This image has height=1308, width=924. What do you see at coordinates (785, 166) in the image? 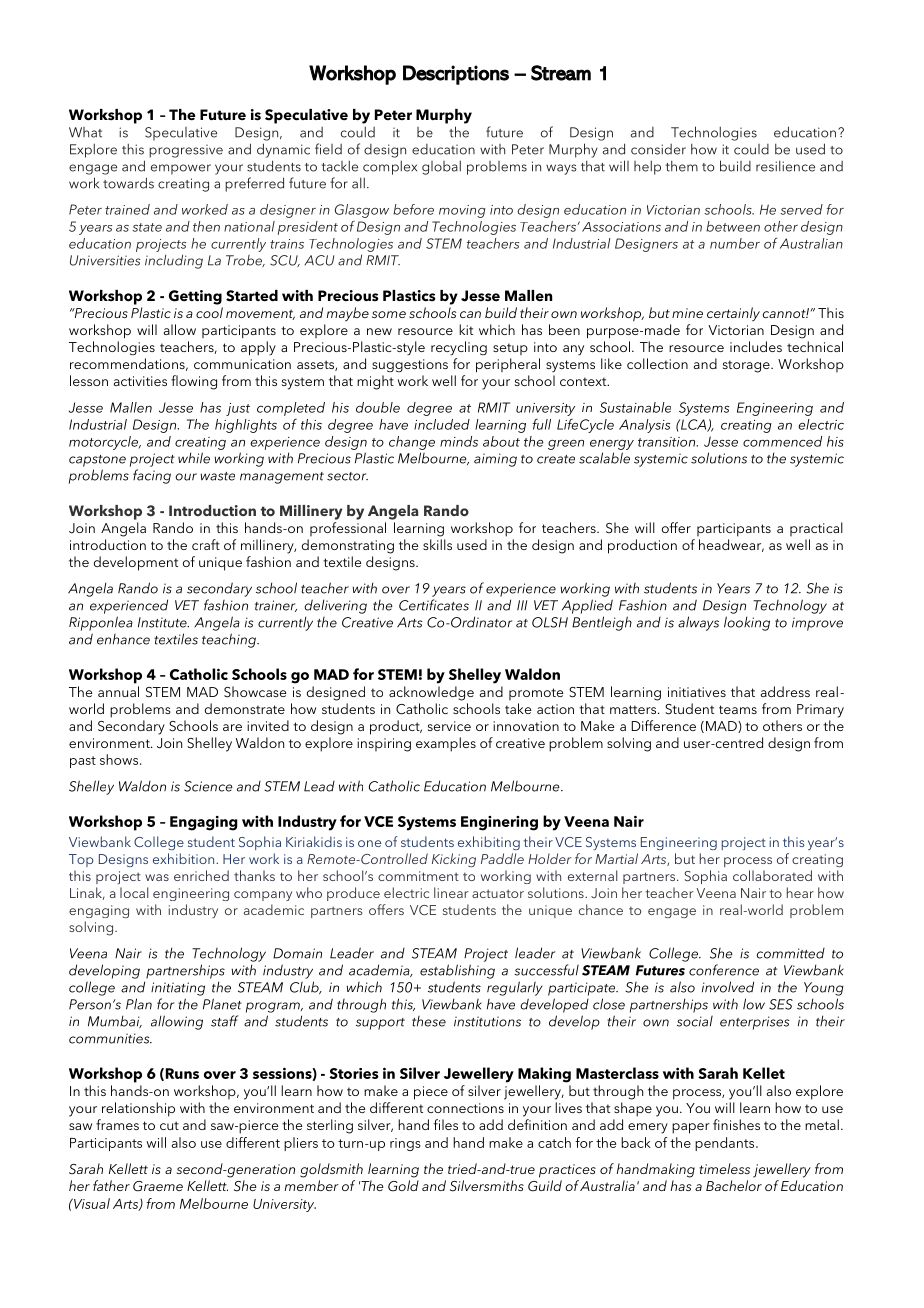
I see `resilience` at bounding box center [785, 166].
